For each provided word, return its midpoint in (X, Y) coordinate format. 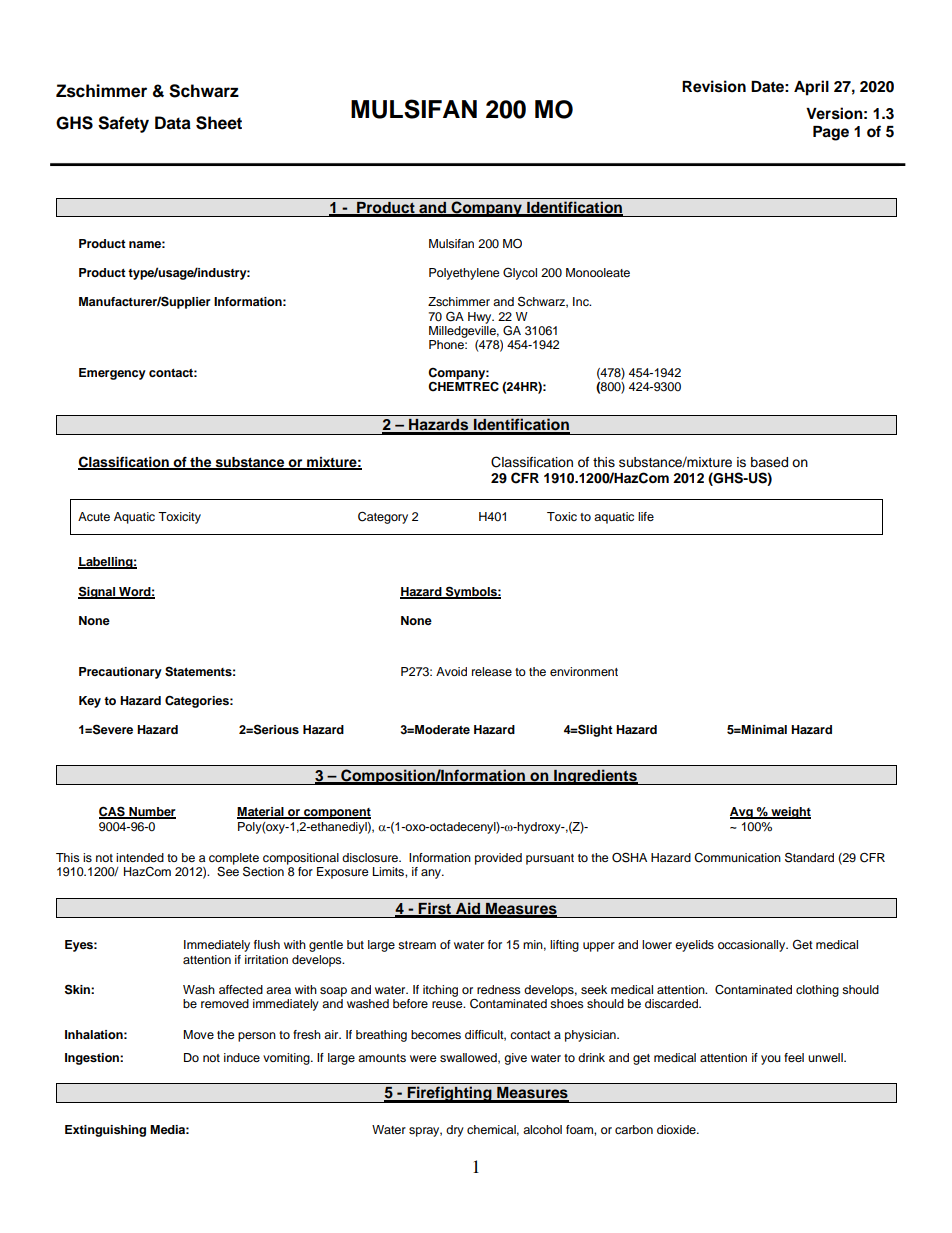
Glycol (520, 273)
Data (173, 123)
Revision (714, 86)
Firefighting (449, 1094)
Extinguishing (105, 1131)
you (771, 1060)
